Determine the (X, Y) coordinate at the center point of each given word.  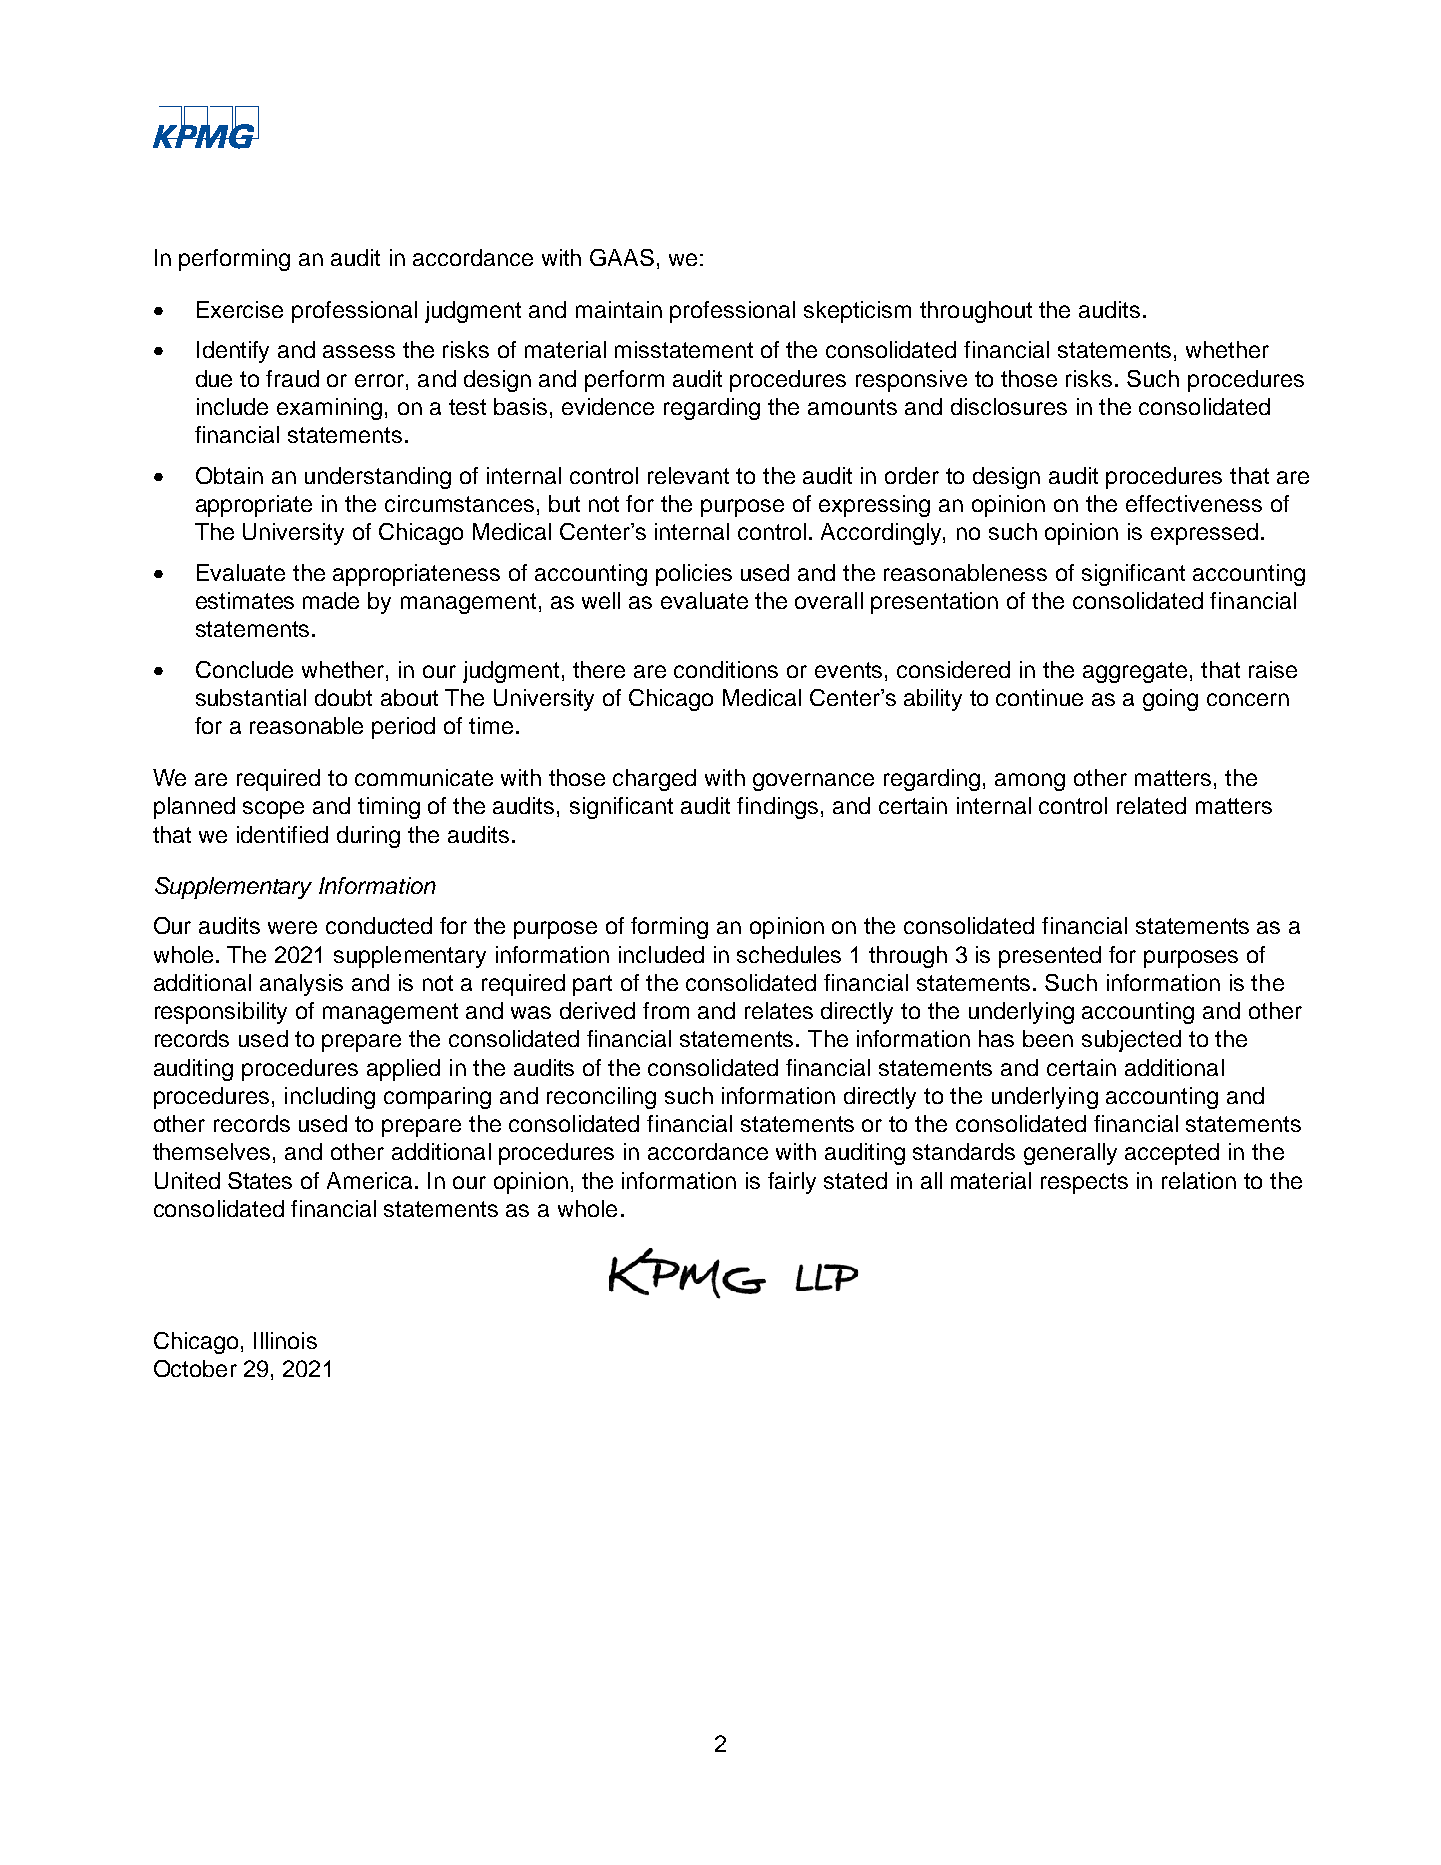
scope (273, 810)
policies (694, 575)
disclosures (1009, 406)
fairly (792, 1183)
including (330, 1098)
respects (1084, 1183)
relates (779, 1010)
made (331, 600)
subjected (1131, 1041)
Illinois (285, 1340)
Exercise (240, 309)
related (1151, 805)
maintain (619, 309)
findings (777, 808)
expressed (1204, 534)
